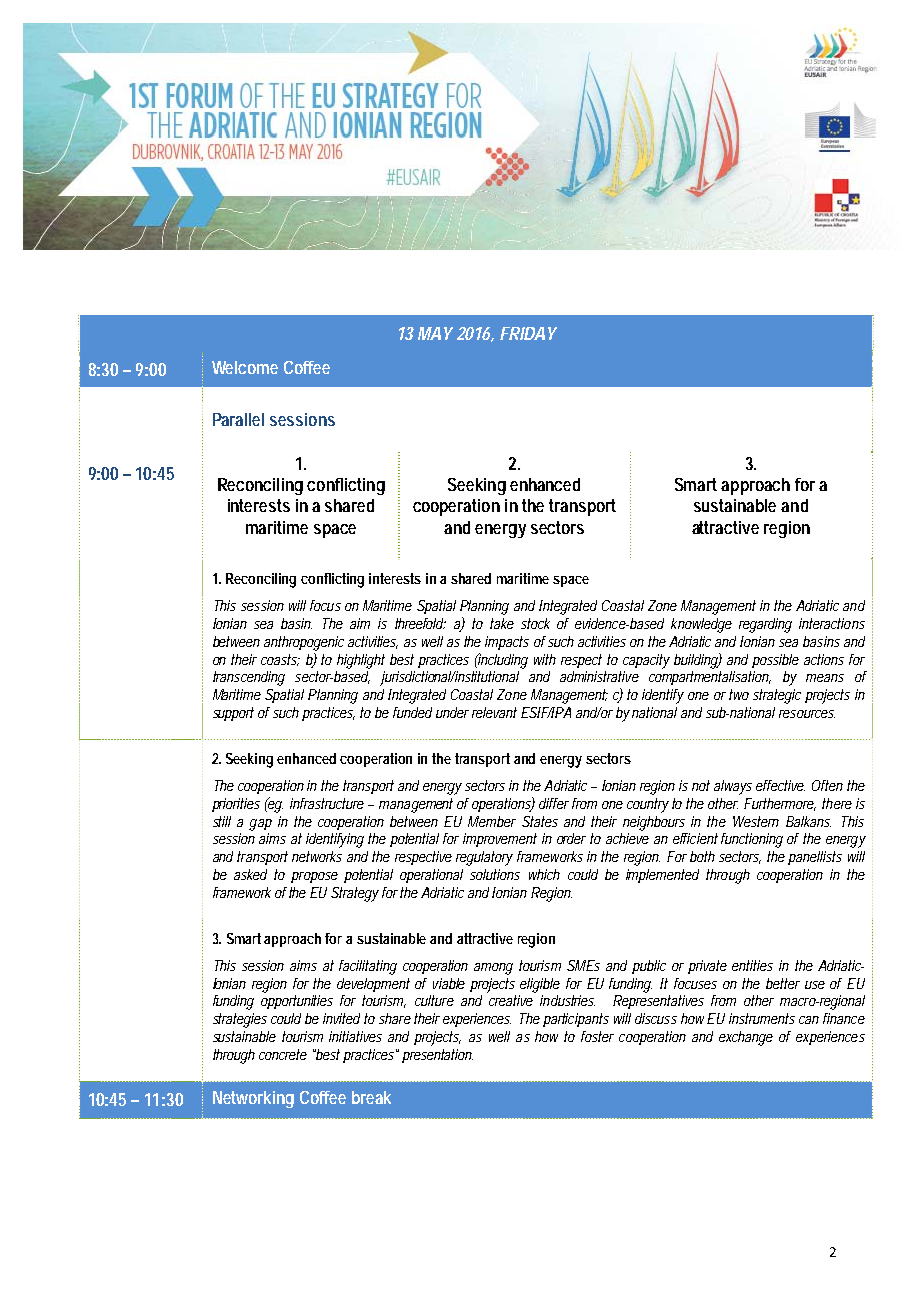  Describe the element at coordinates (245, 367) in the image. I see `Welcome` at that location.
